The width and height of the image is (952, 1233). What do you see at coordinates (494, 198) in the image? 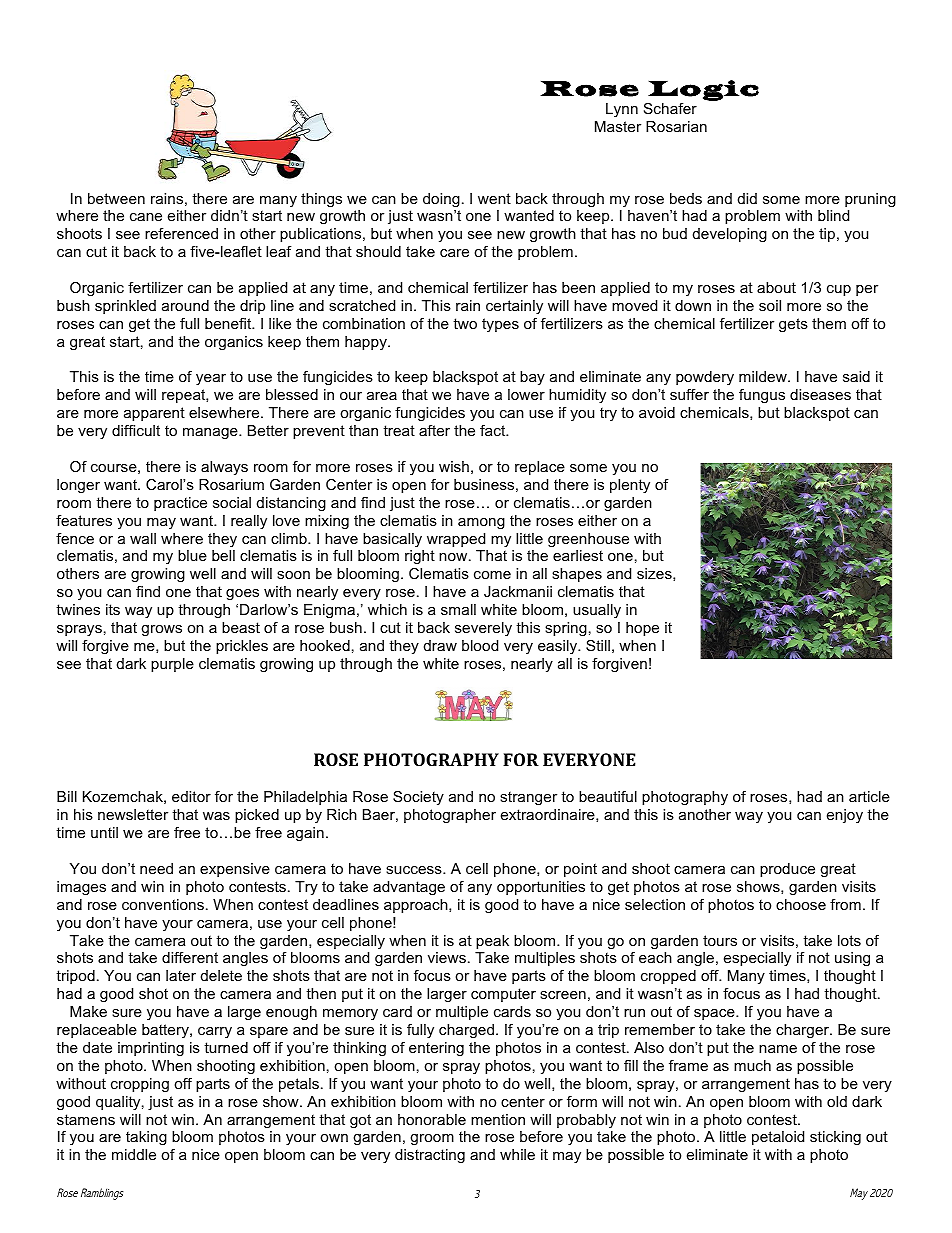
I see `went` at bounding box center [494, 198].
